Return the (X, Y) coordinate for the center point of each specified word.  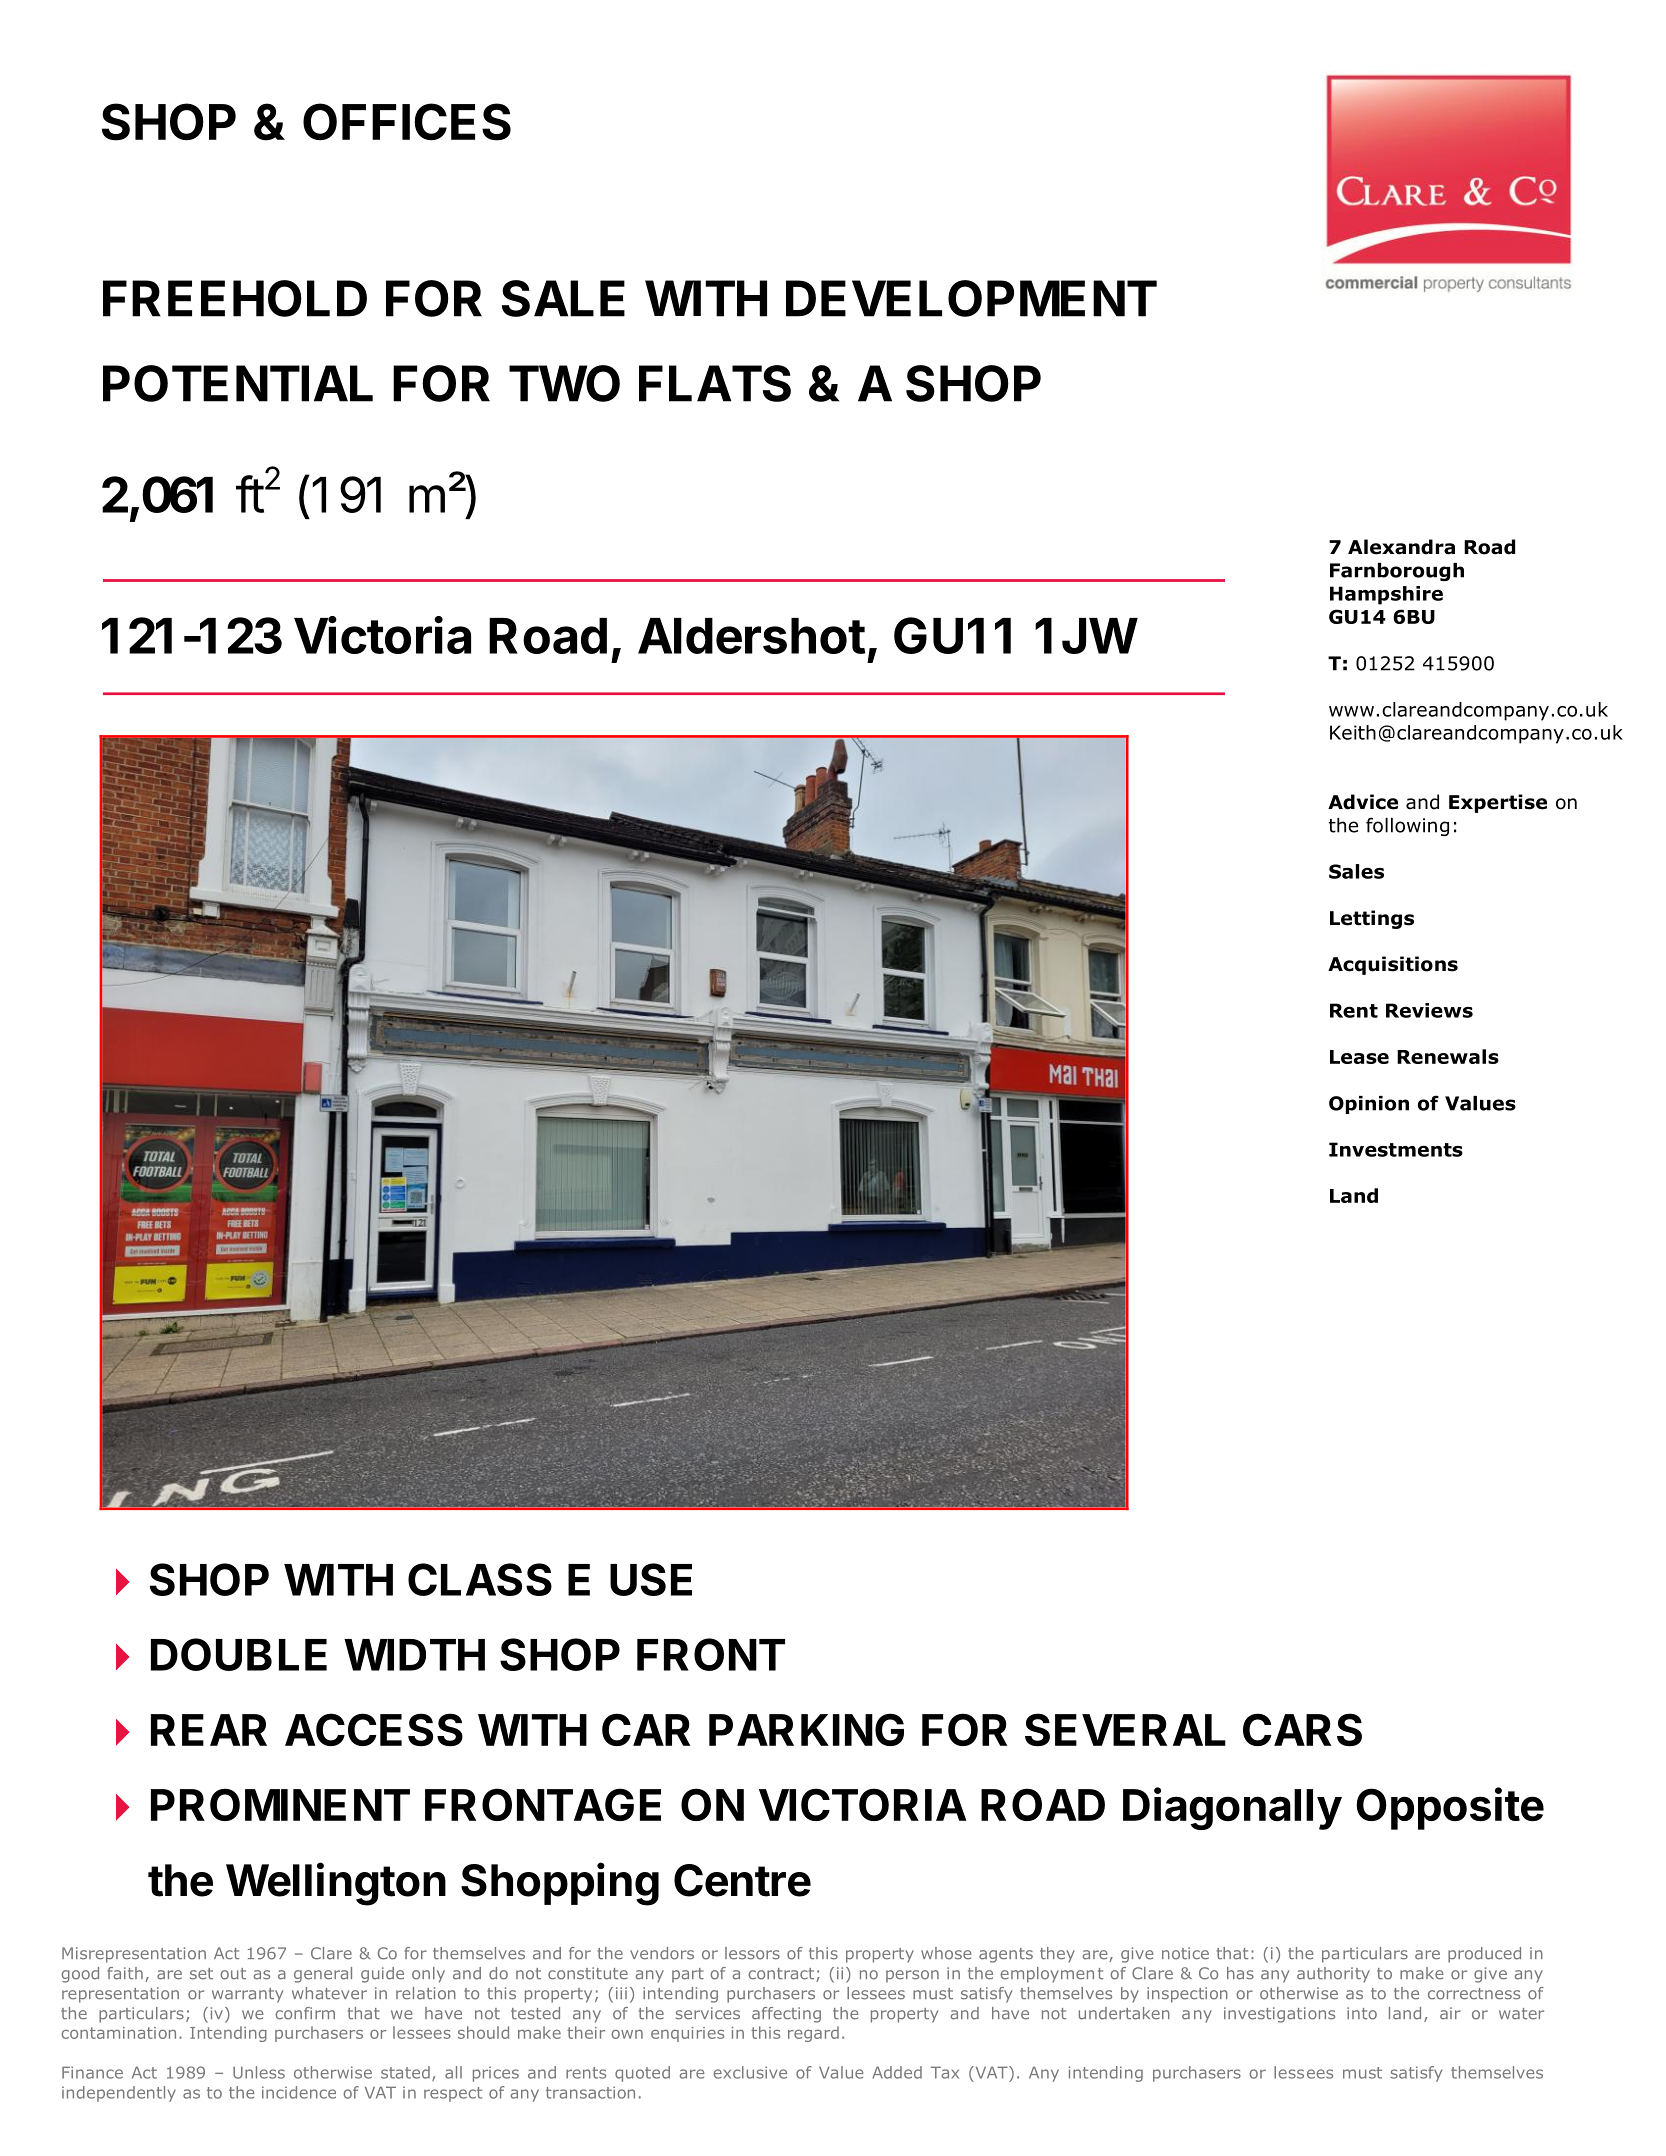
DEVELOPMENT (971, 298)
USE (651, 1579)
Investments (1396, 1149)
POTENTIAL (238, 383)
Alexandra (1401, 547)
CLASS (480, 1579)
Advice (1363, 802)
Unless (259, 2072)
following (1407, 826)
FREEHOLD (235, 298)
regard (813, 2034)
